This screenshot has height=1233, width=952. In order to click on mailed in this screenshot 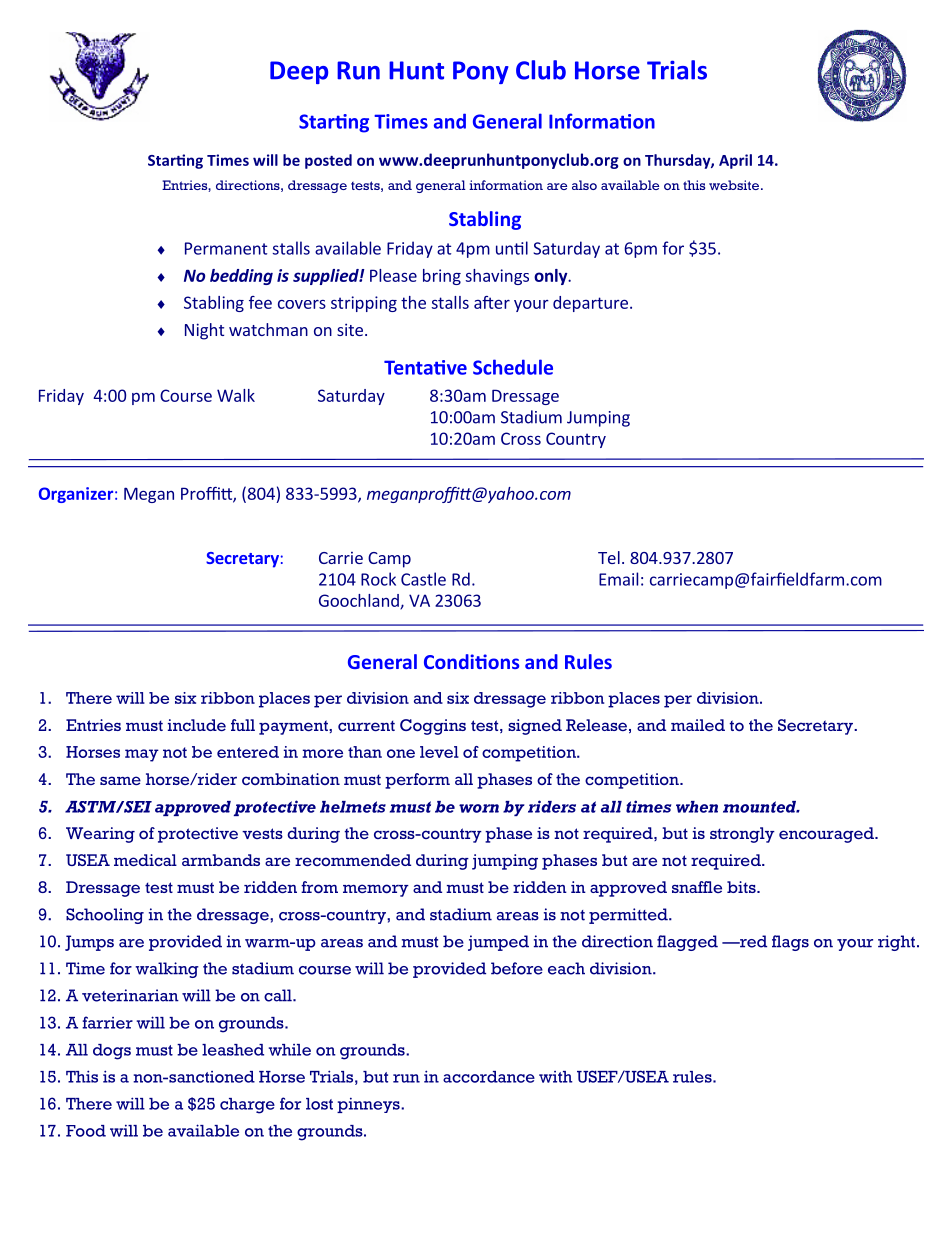, I will do `click(698, 725)`.
